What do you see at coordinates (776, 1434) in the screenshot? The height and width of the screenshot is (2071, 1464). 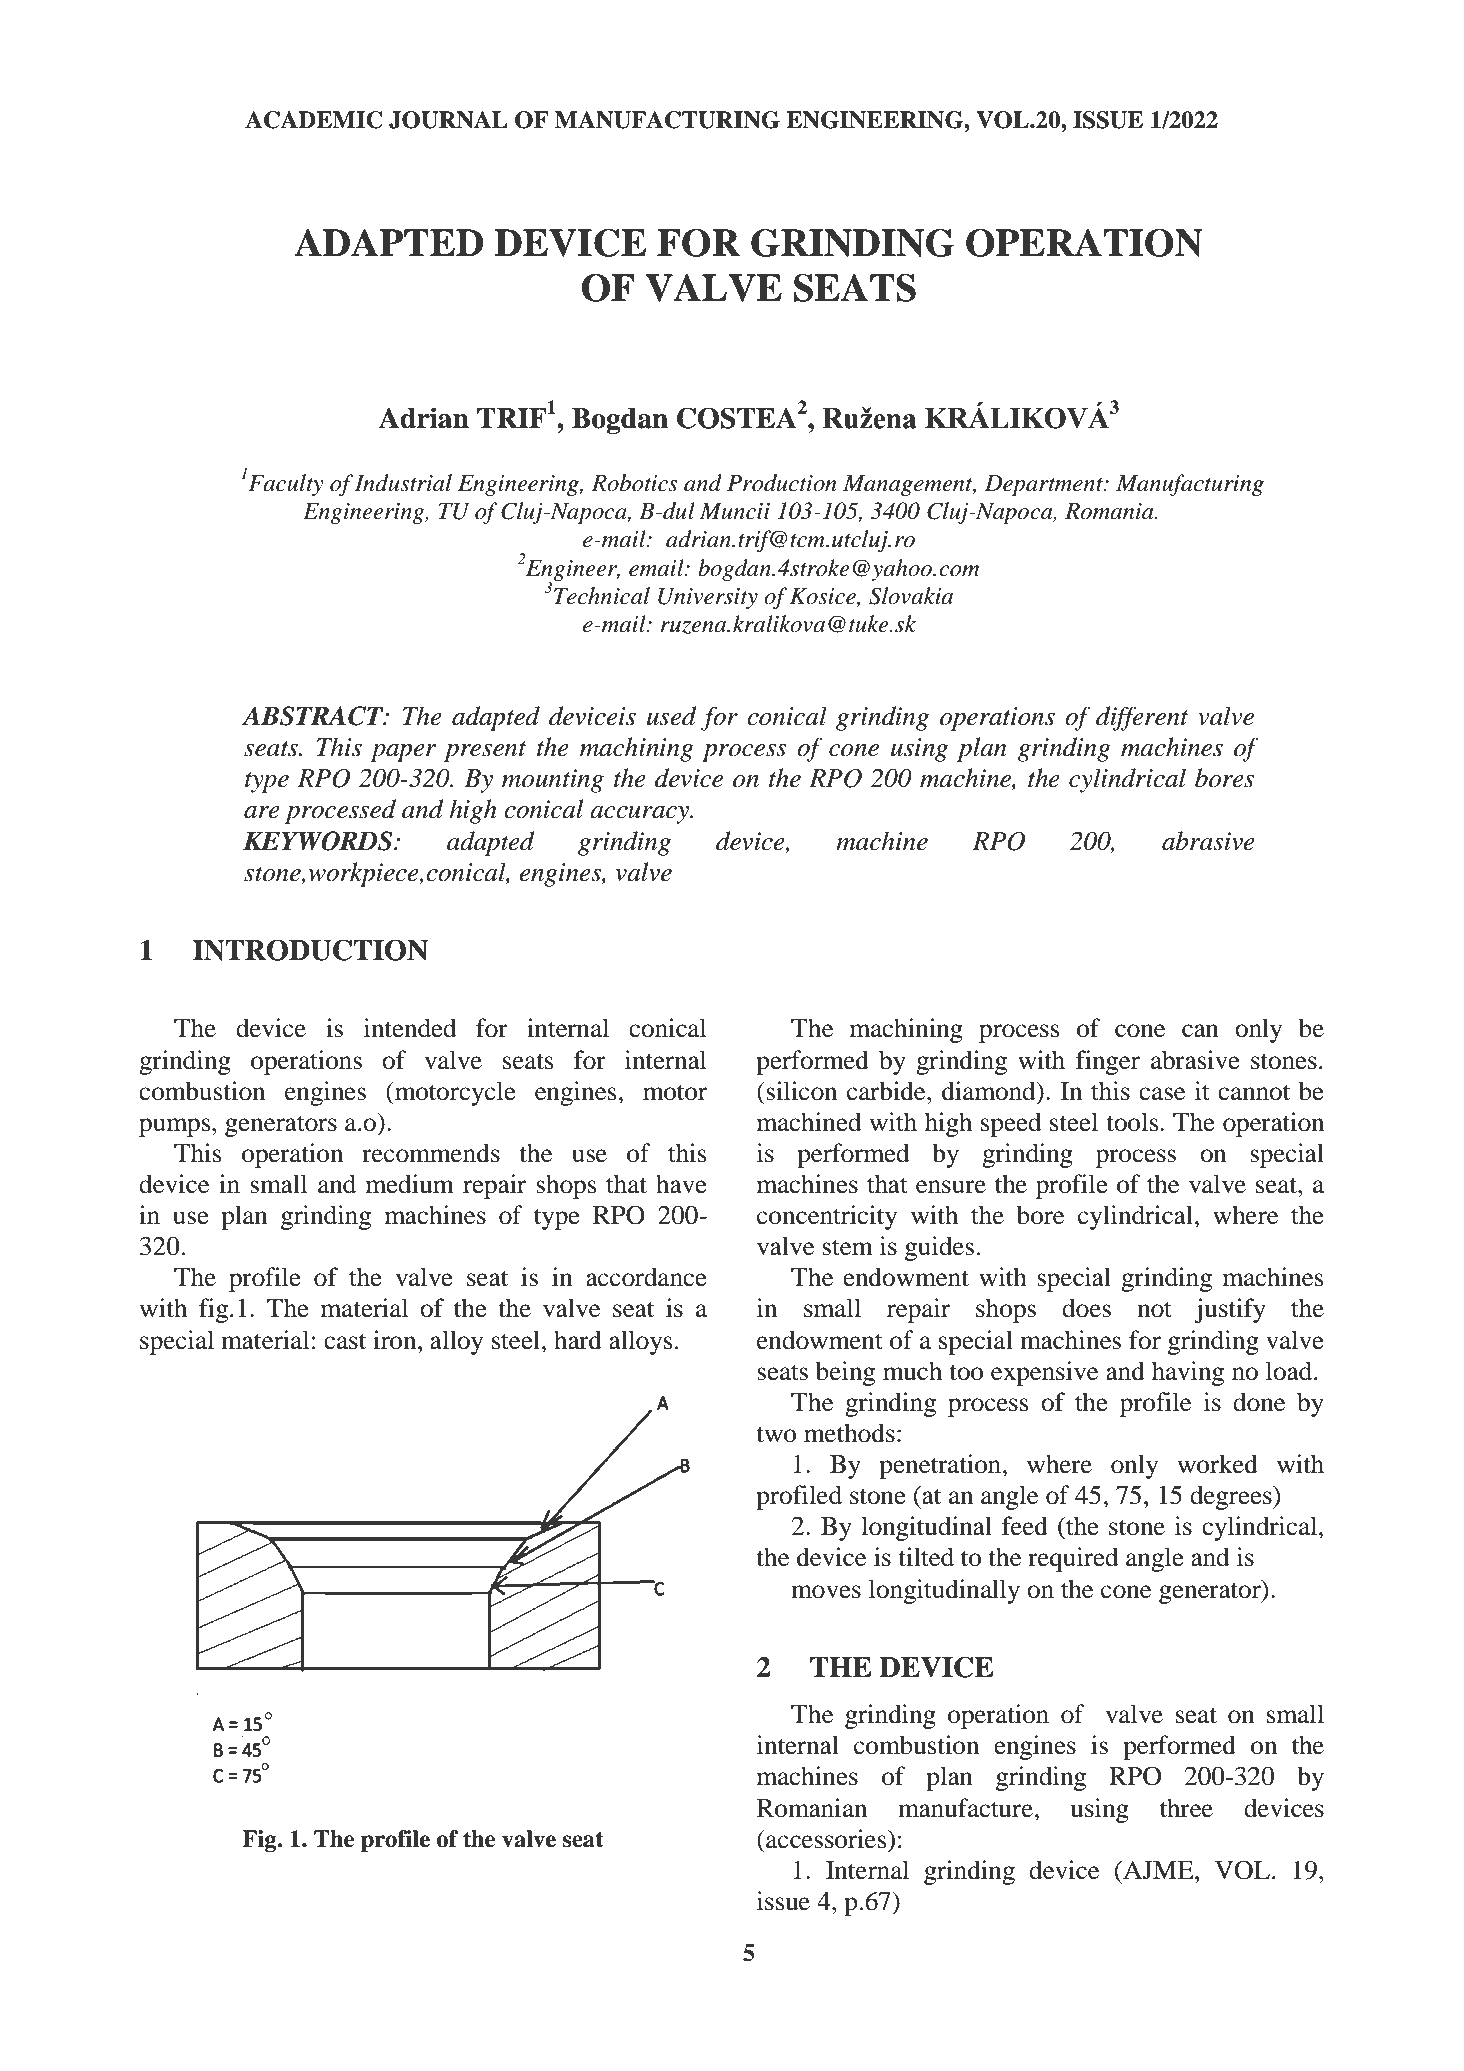 I see `two` at bounding box center [776, 1434].
